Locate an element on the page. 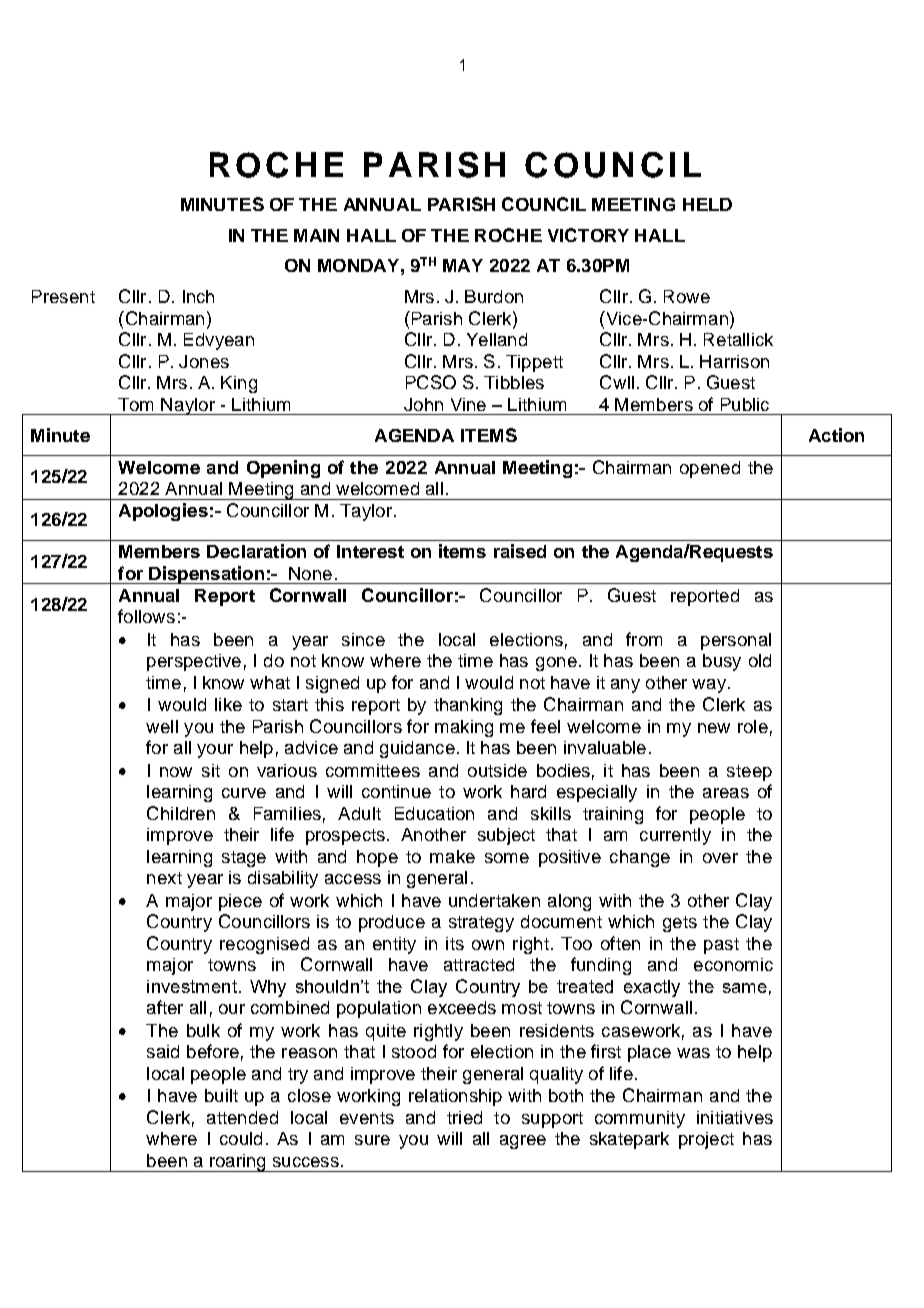 This image has width=924, height=1308. Vine is located at coordinates (468, 404).
